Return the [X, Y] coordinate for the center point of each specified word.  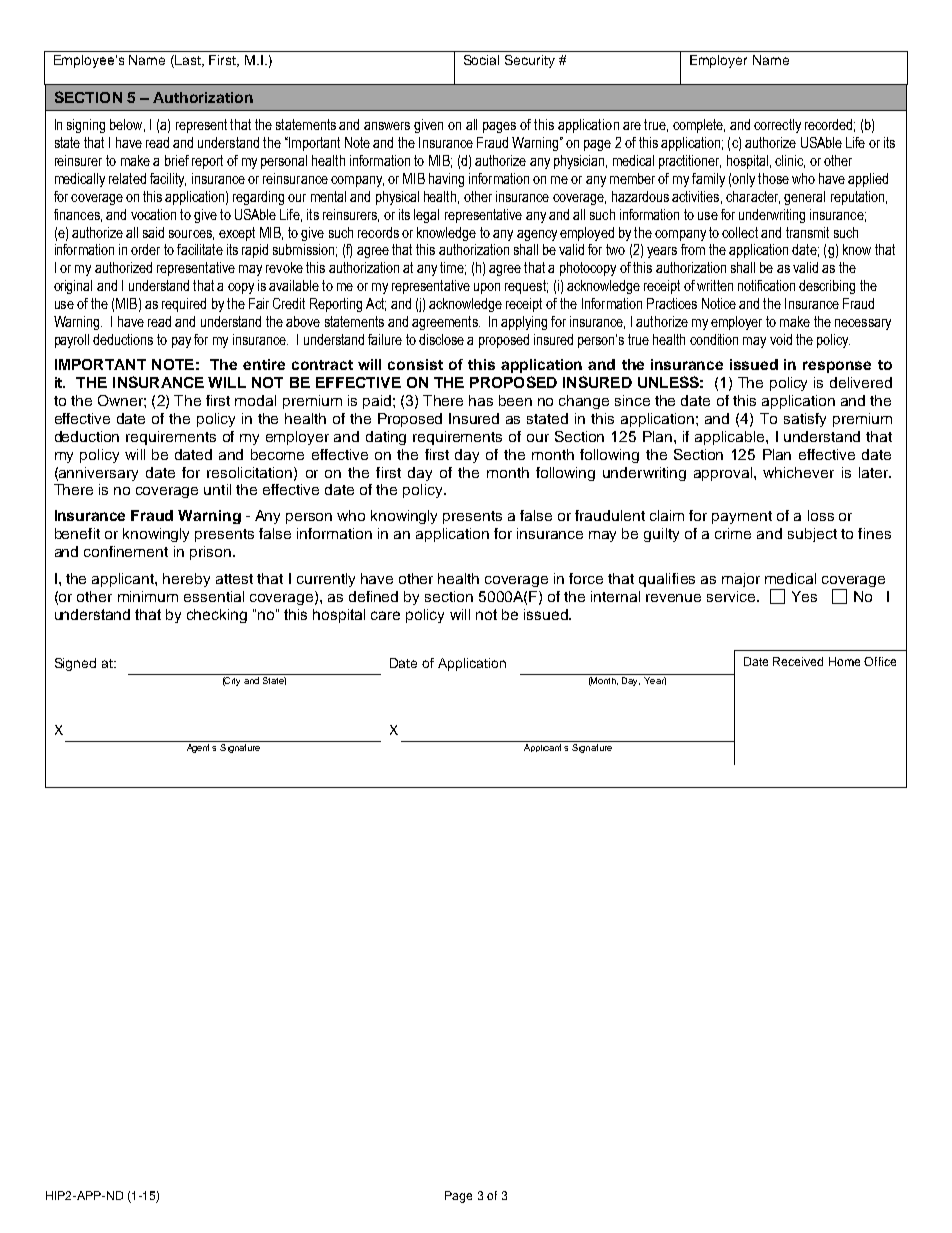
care [385, 615]
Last [189, 61]
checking [217, 616]
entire [264, 364]
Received [798, 661]
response [837, 367]
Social [481, 60]
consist [415, 364]
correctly [777, 126]
